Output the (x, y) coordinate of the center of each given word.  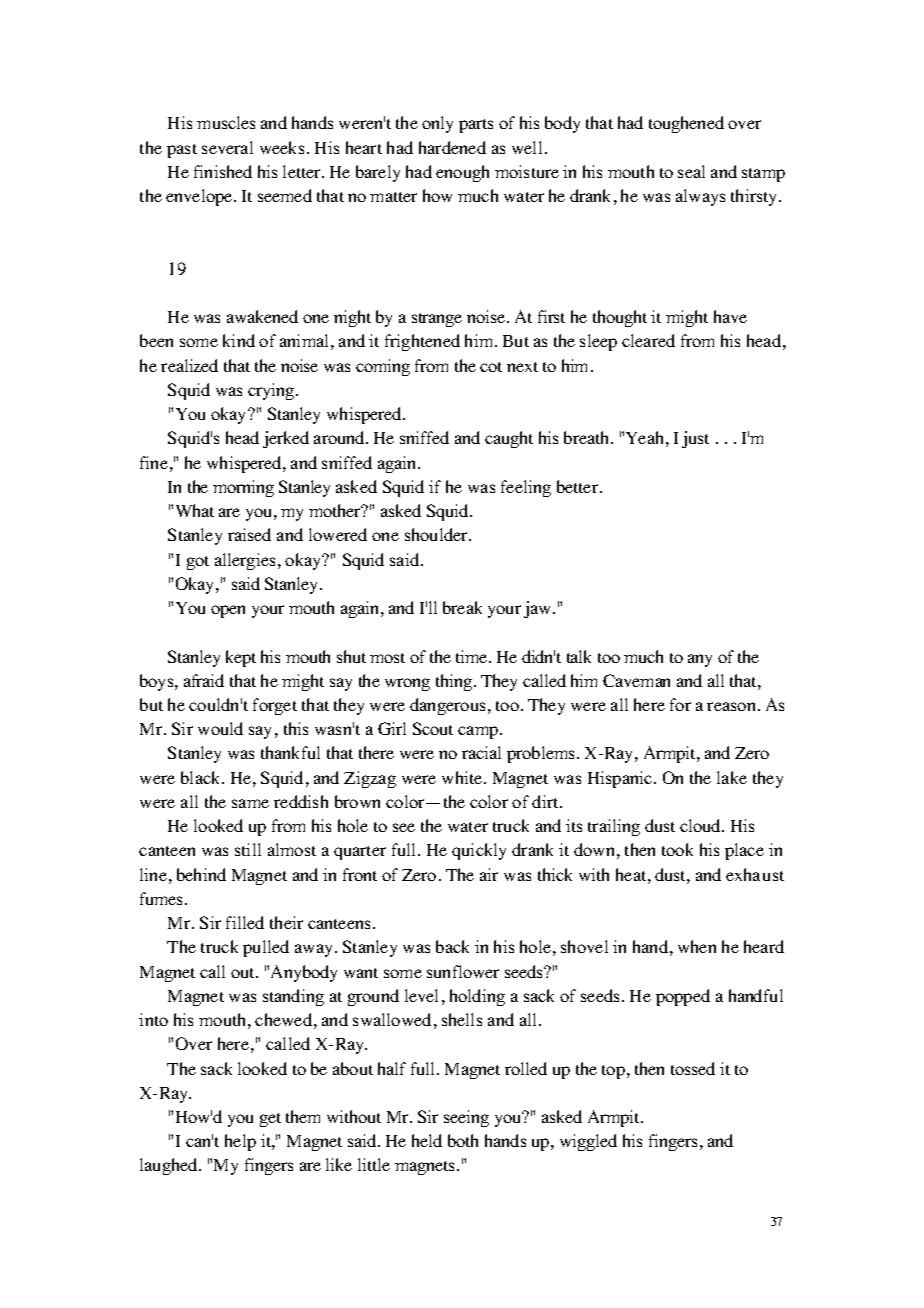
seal (691, 171)
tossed (693, 1068)
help (240, 1142)
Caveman (636, 680)
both (463, 1140)
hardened (452, 147)
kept (241, 658)
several (227, 147)
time (473, 656)
